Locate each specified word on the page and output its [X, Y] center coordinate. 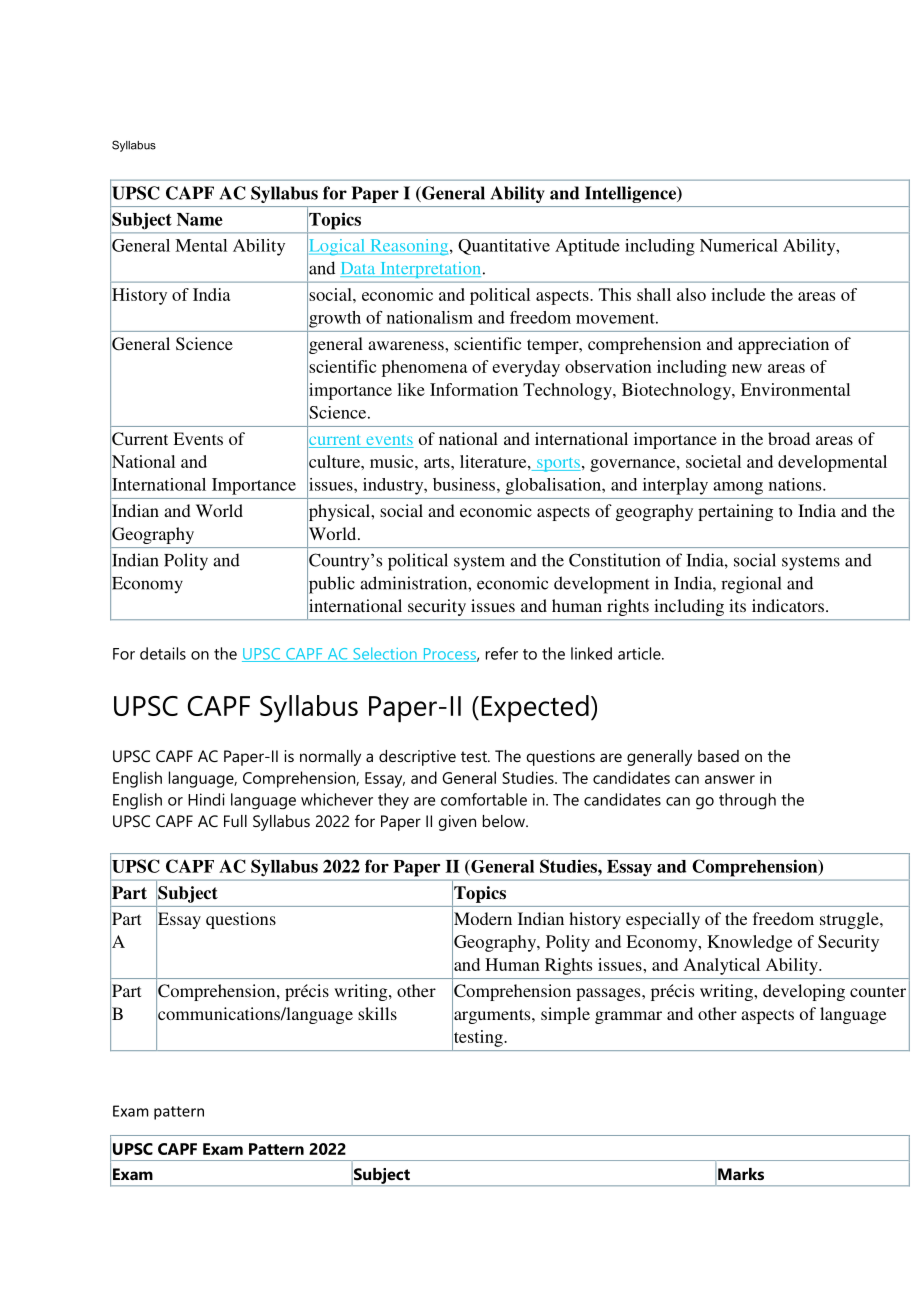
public [331, 585]
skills [377, 1013]
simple [565, 1015]
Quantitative [504, 247]
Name [200, 219]
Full [235, 821]
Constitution [615, 560]
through [747, 801]
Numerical [739, 245]
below [505, 821]
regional [751, 585]
